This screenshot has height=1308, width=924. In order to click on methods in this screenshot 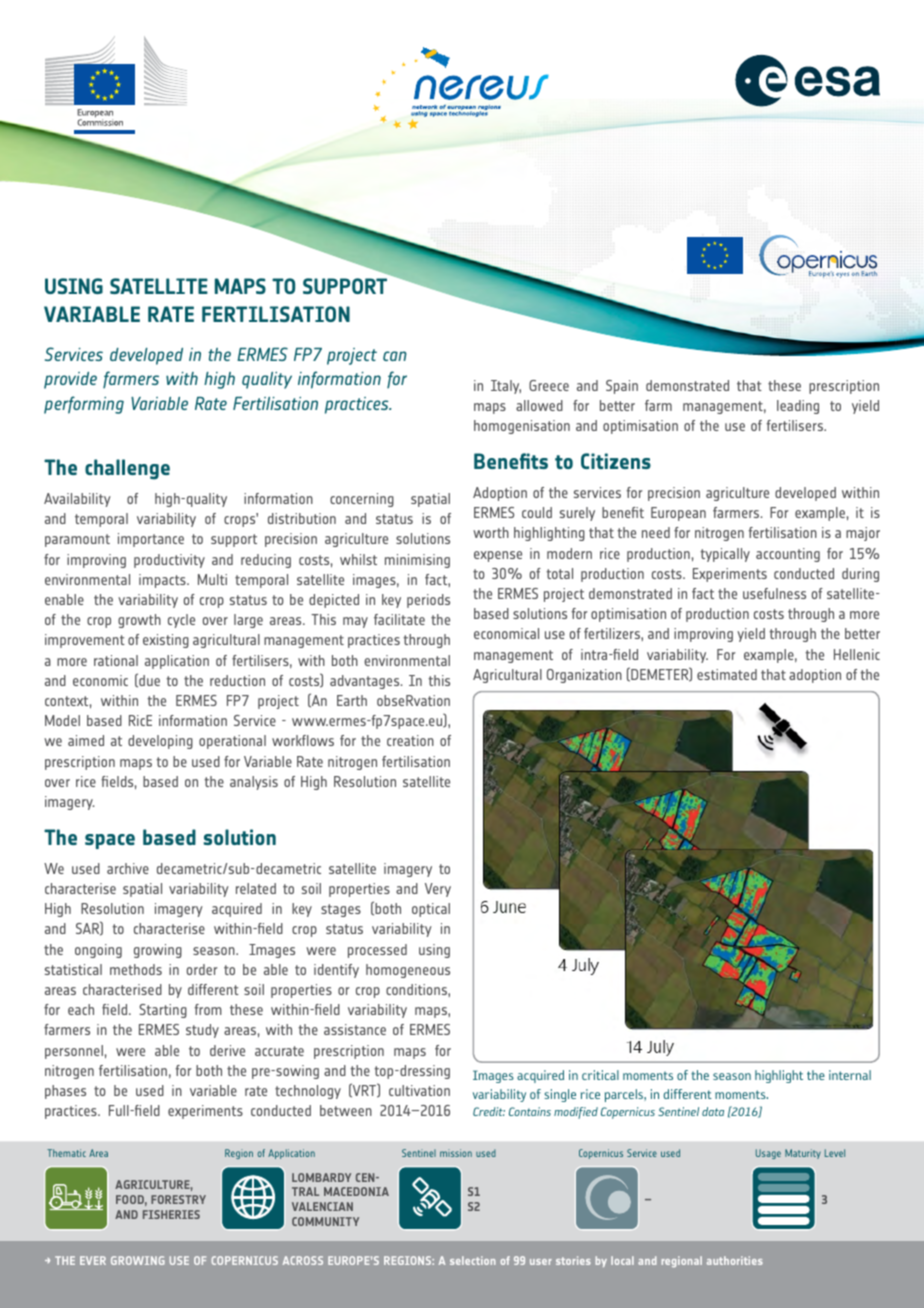, I will do `click(136, 969)`.
